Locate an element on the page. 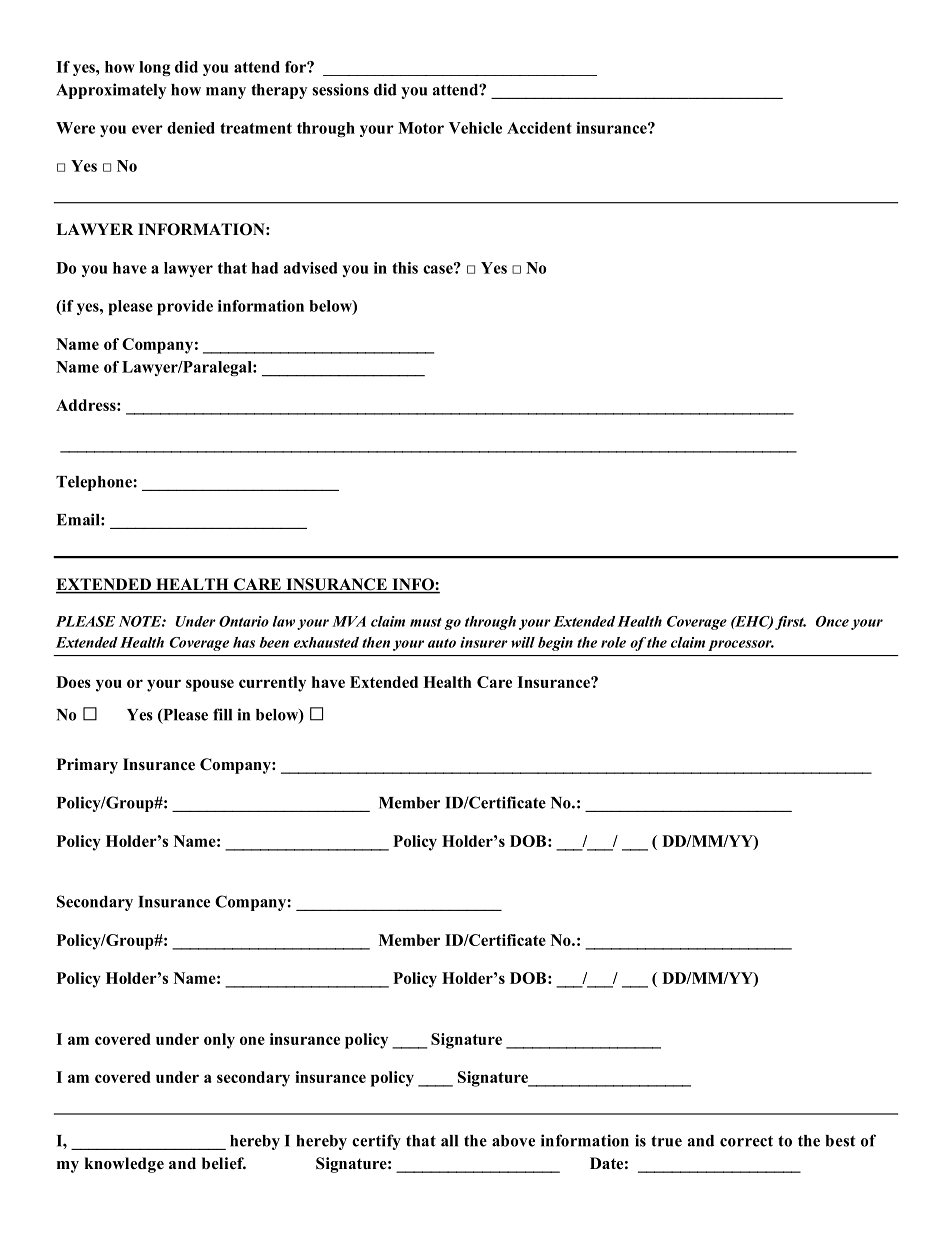 Image resolution: width=952 pixels, height=1233 pixels. provide is located at coordinates (185, 307).
